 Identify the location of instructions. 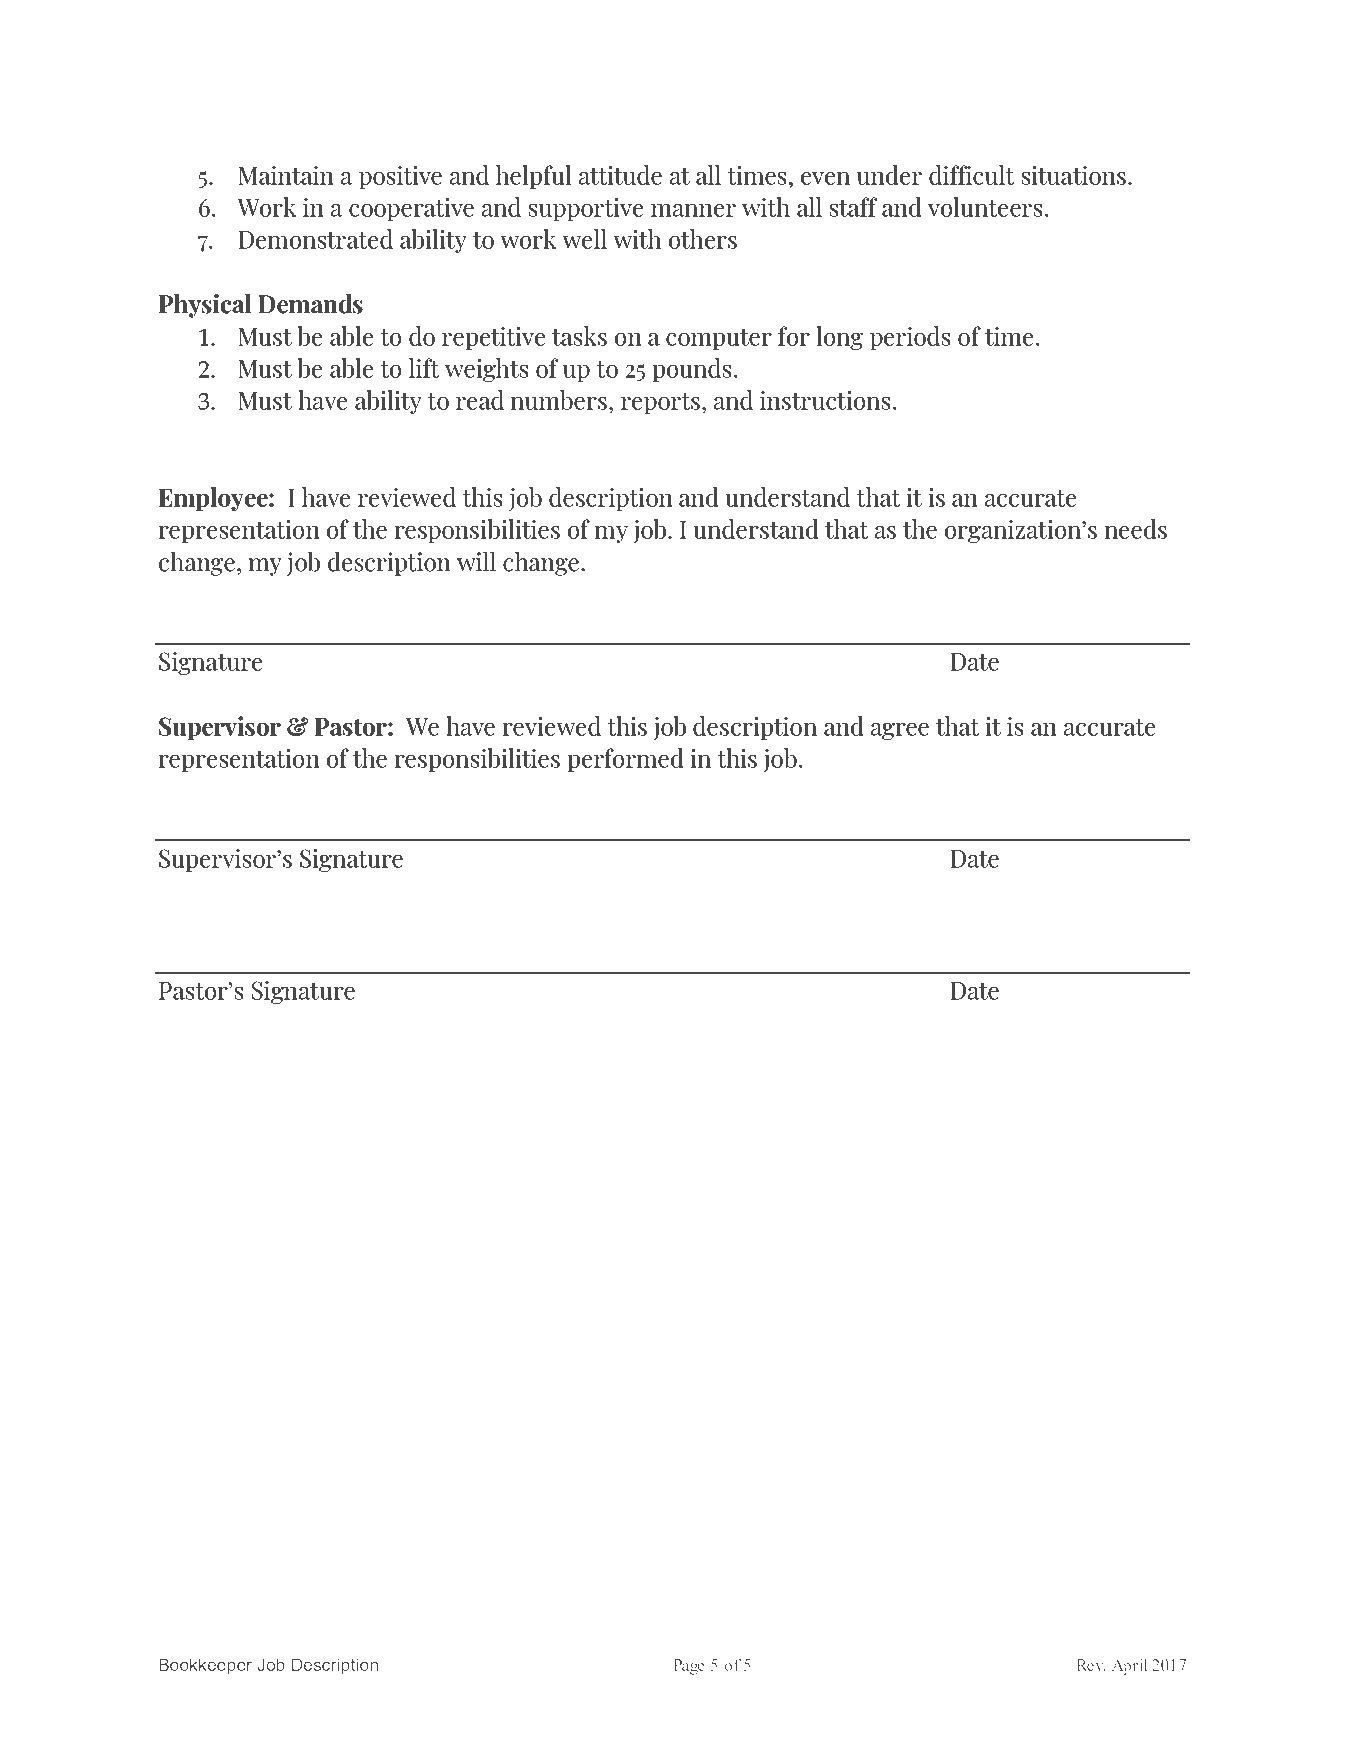
(825, 400).
